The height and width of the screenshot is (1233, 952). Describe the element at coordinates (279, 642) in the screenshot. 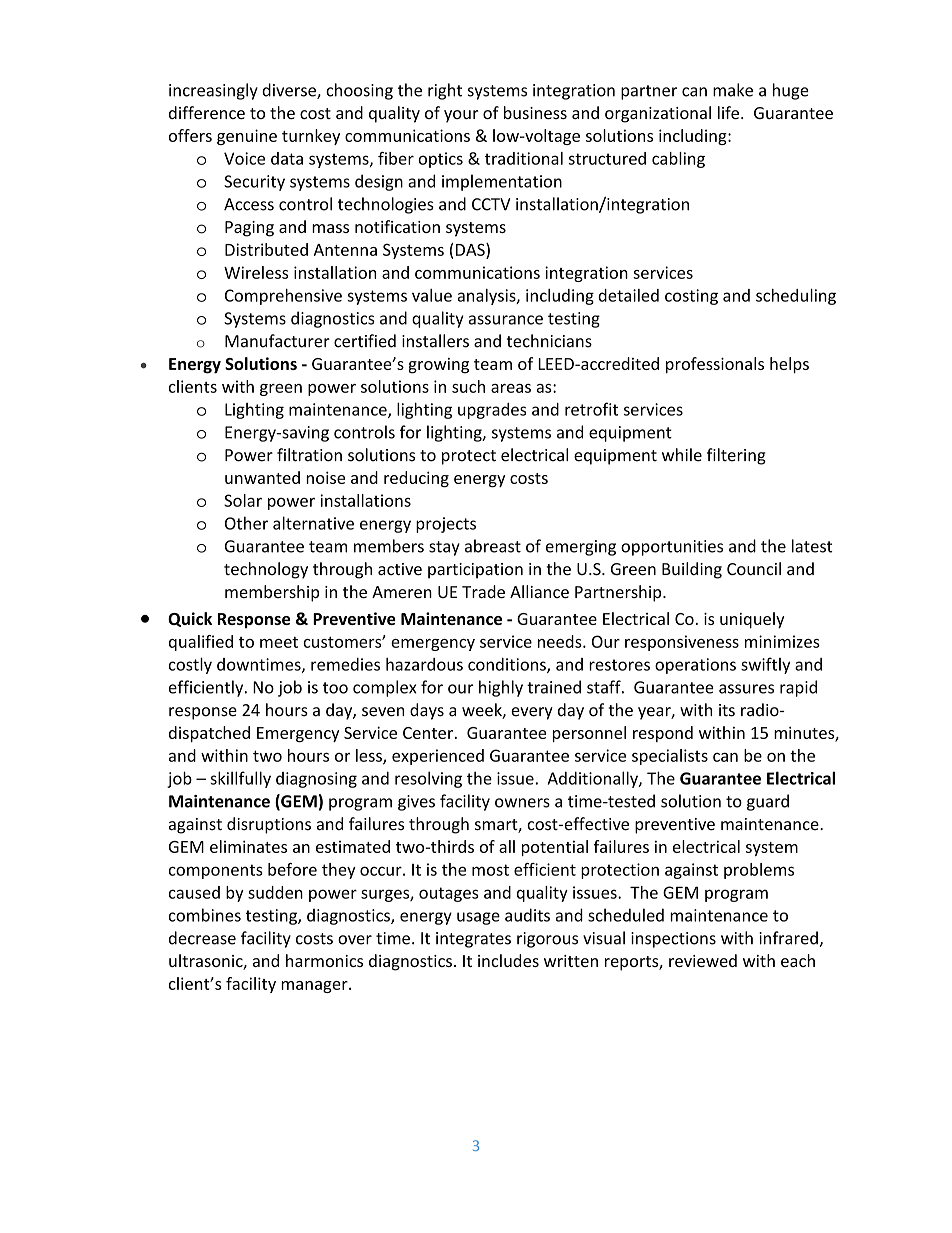

I see `meet` at that location.
